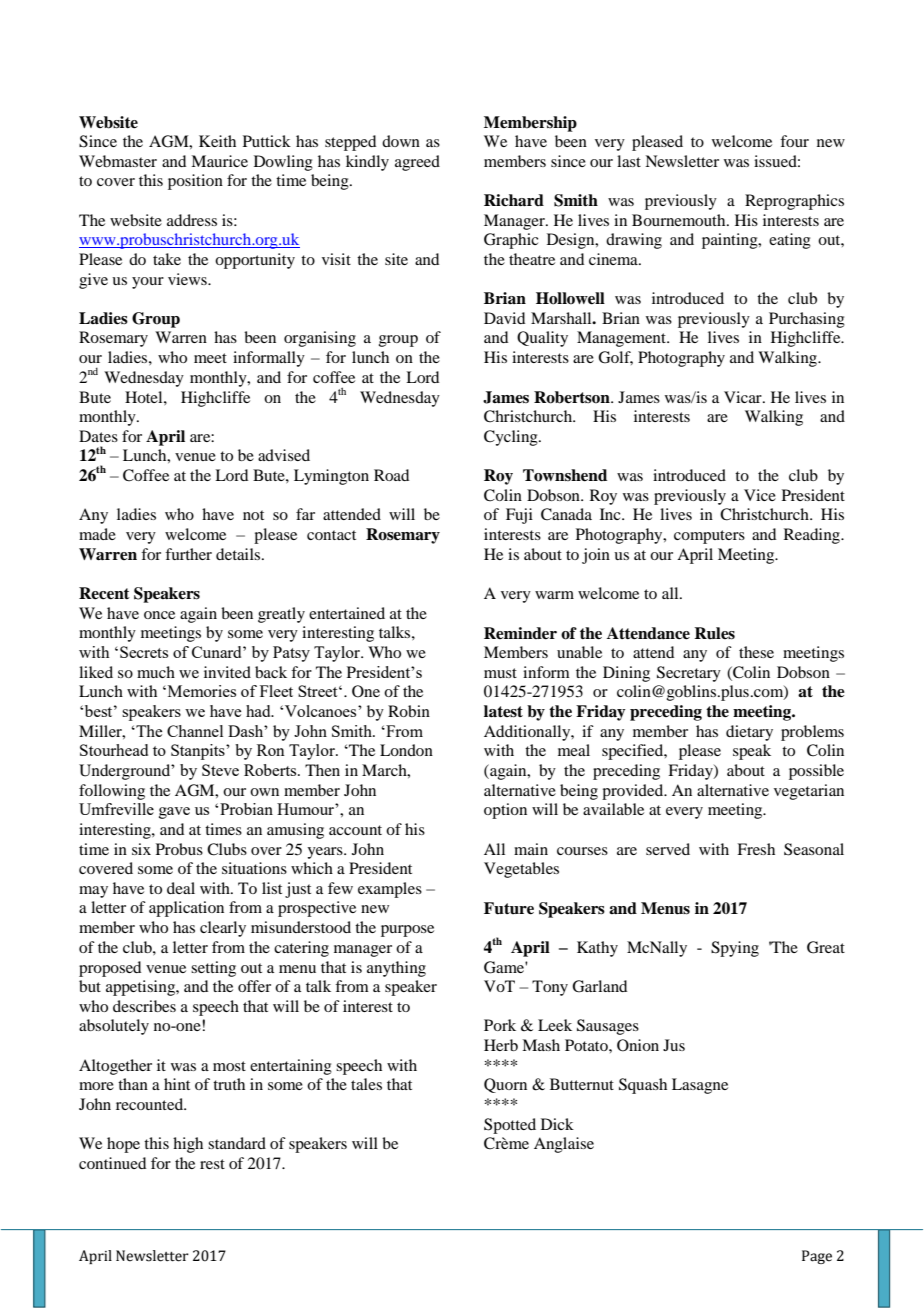 The image size is (924, 1308). I want to click on Spotted, so click(510, 1126).
